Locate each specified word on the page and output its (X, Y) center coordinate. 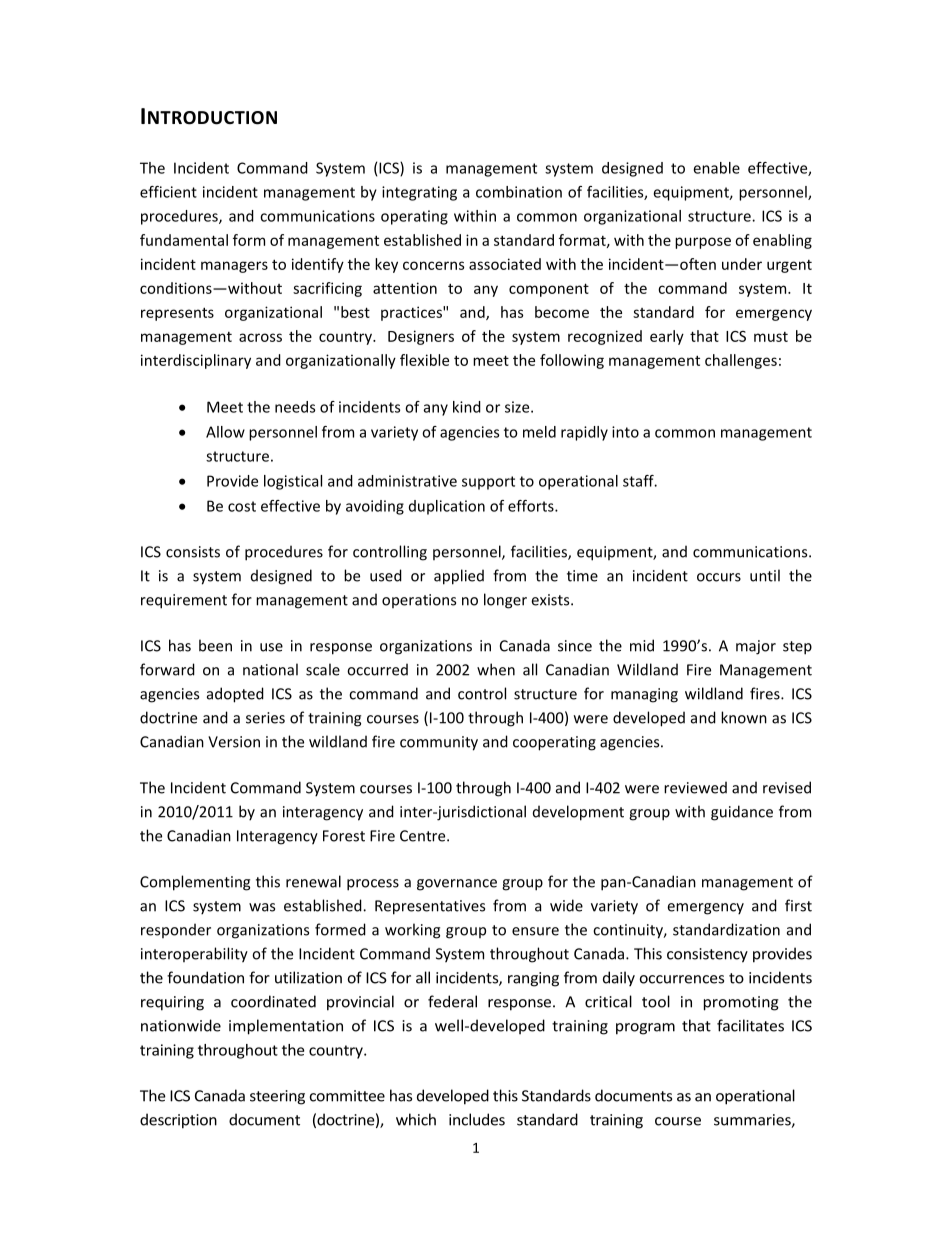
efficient (168, 192)
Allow (225, 432)
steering (277, 1097)
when (496, 669)
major (756, 647)
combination (519, 192)
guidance (742, 813)
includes (477, 1119)
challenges (741, 361)
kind (467, 407)
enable (716, 168)
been (215, 645)
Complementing (195, 883)
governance (457, 885)
